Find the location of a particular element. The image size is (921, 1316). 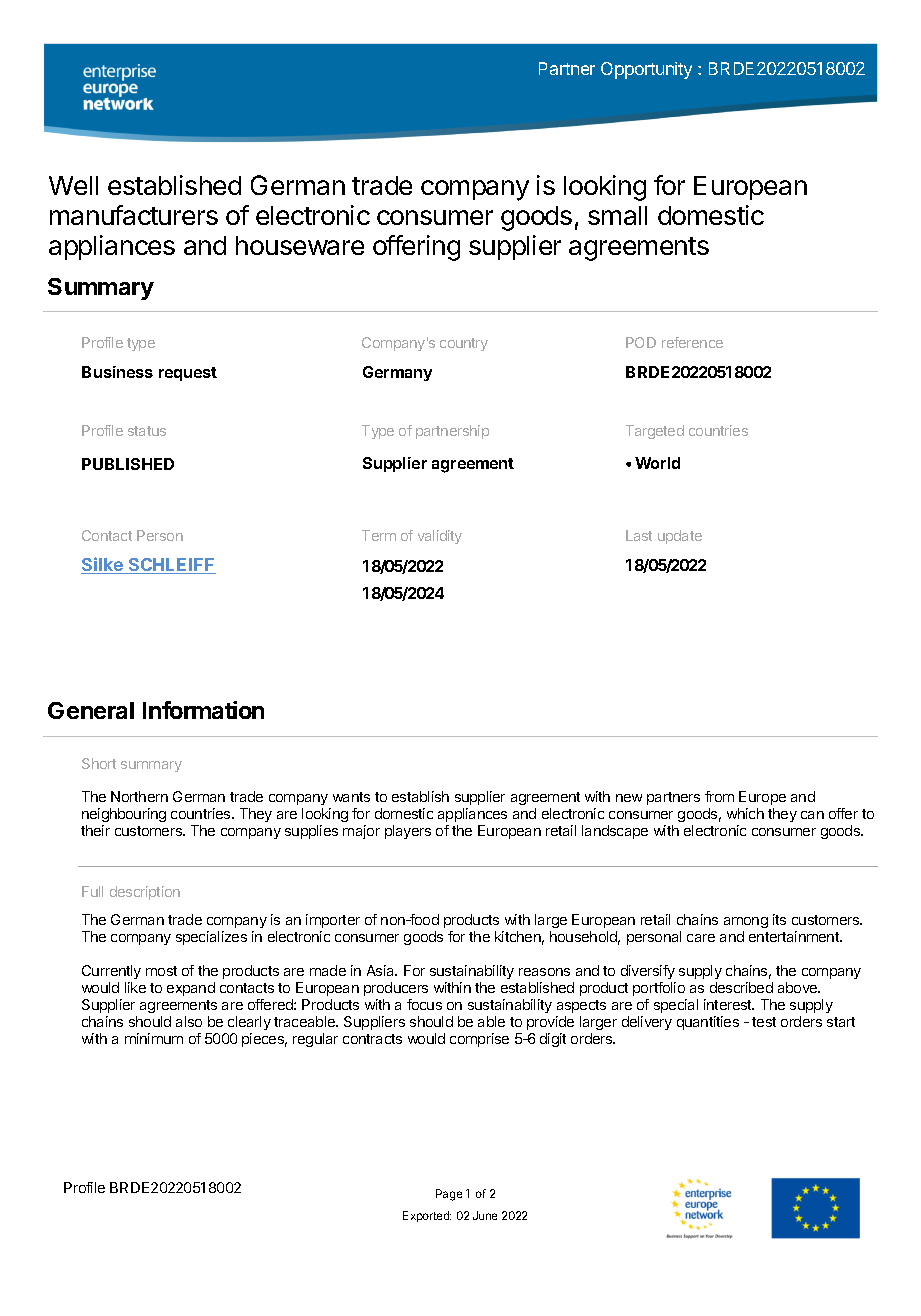

request is located at coordinates (188, 374).
